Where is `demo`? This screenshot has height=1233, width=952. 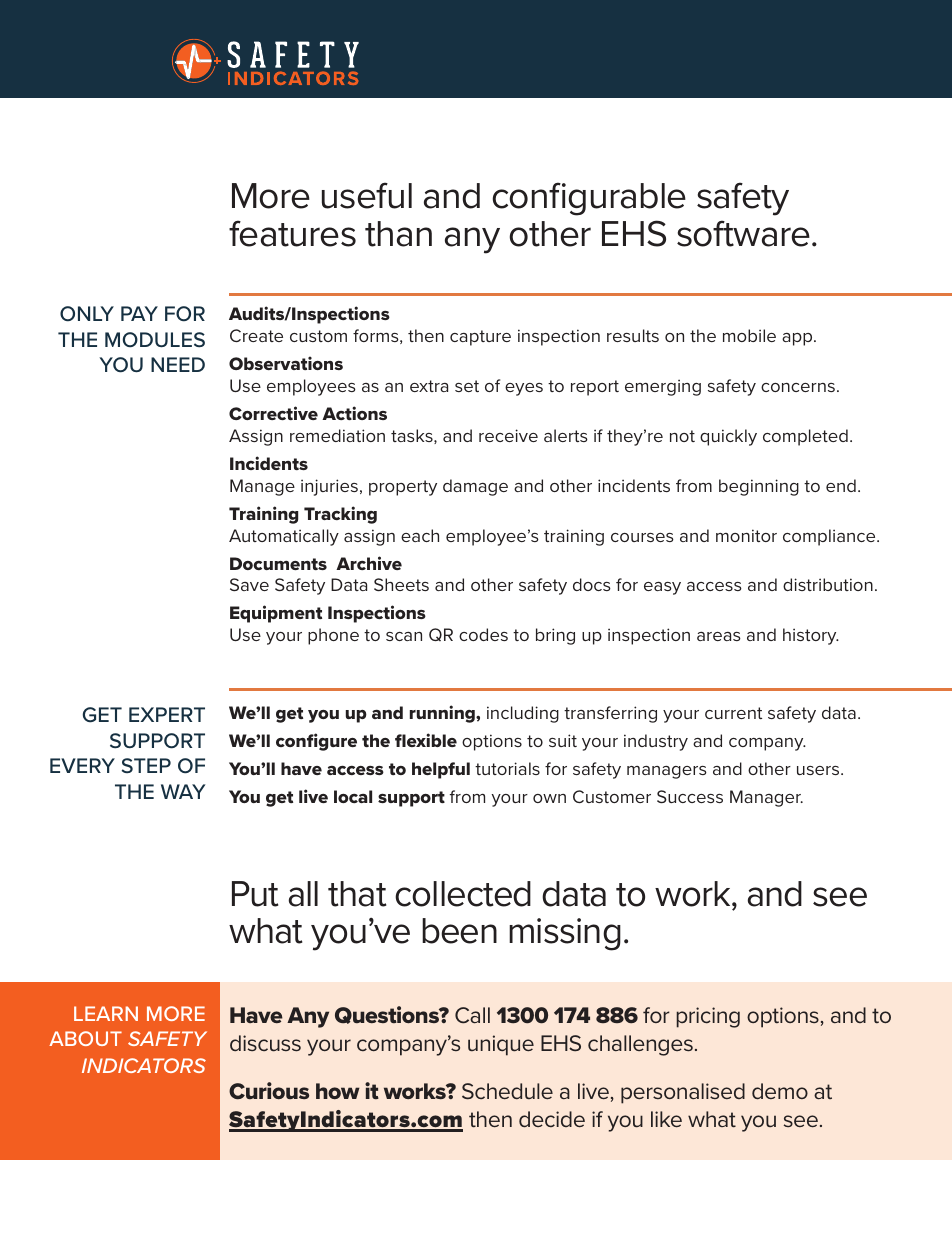 demo is located at coordinates (780, 1091).
